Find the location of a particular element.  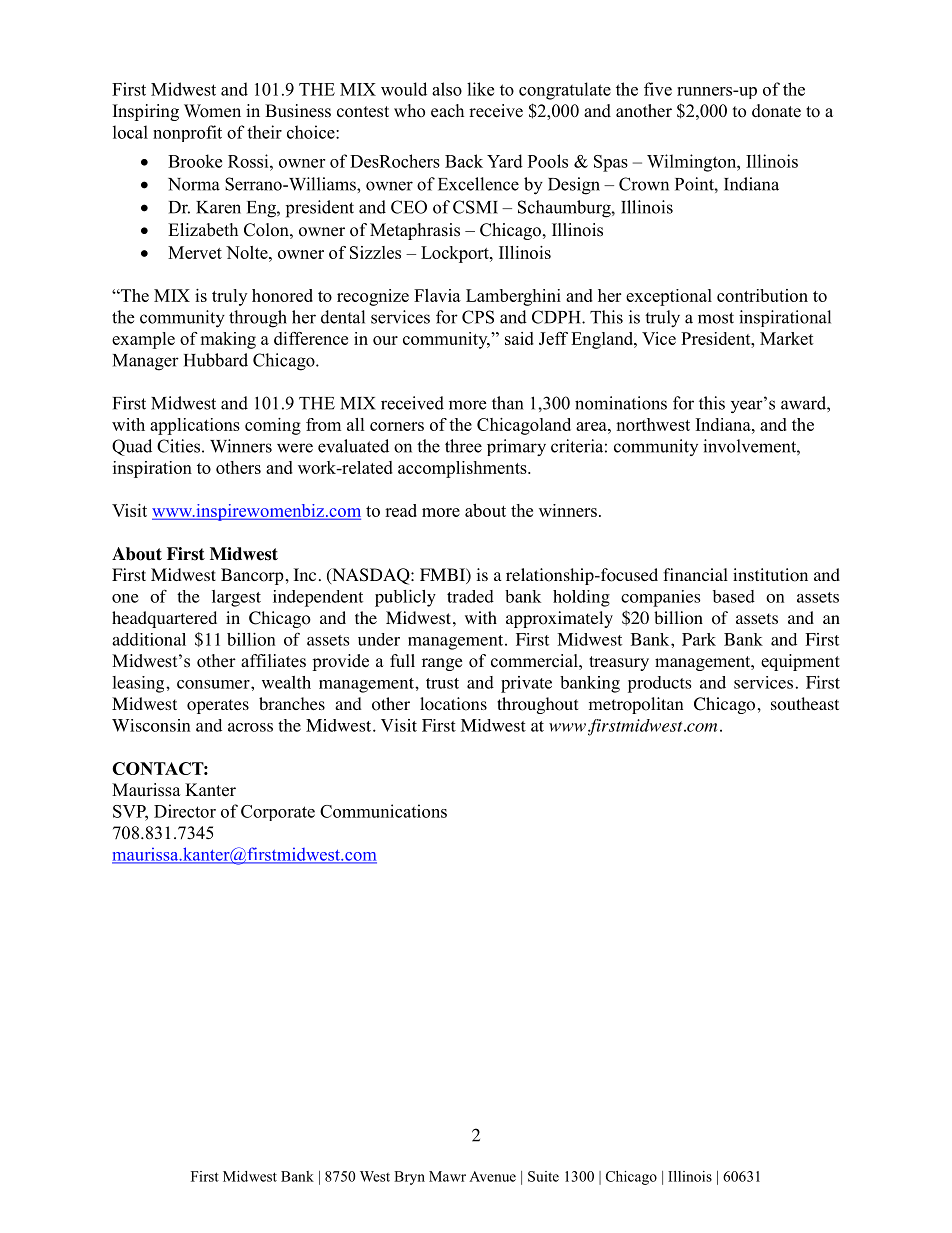

Mawr is located at coordinates (447, 1176).
